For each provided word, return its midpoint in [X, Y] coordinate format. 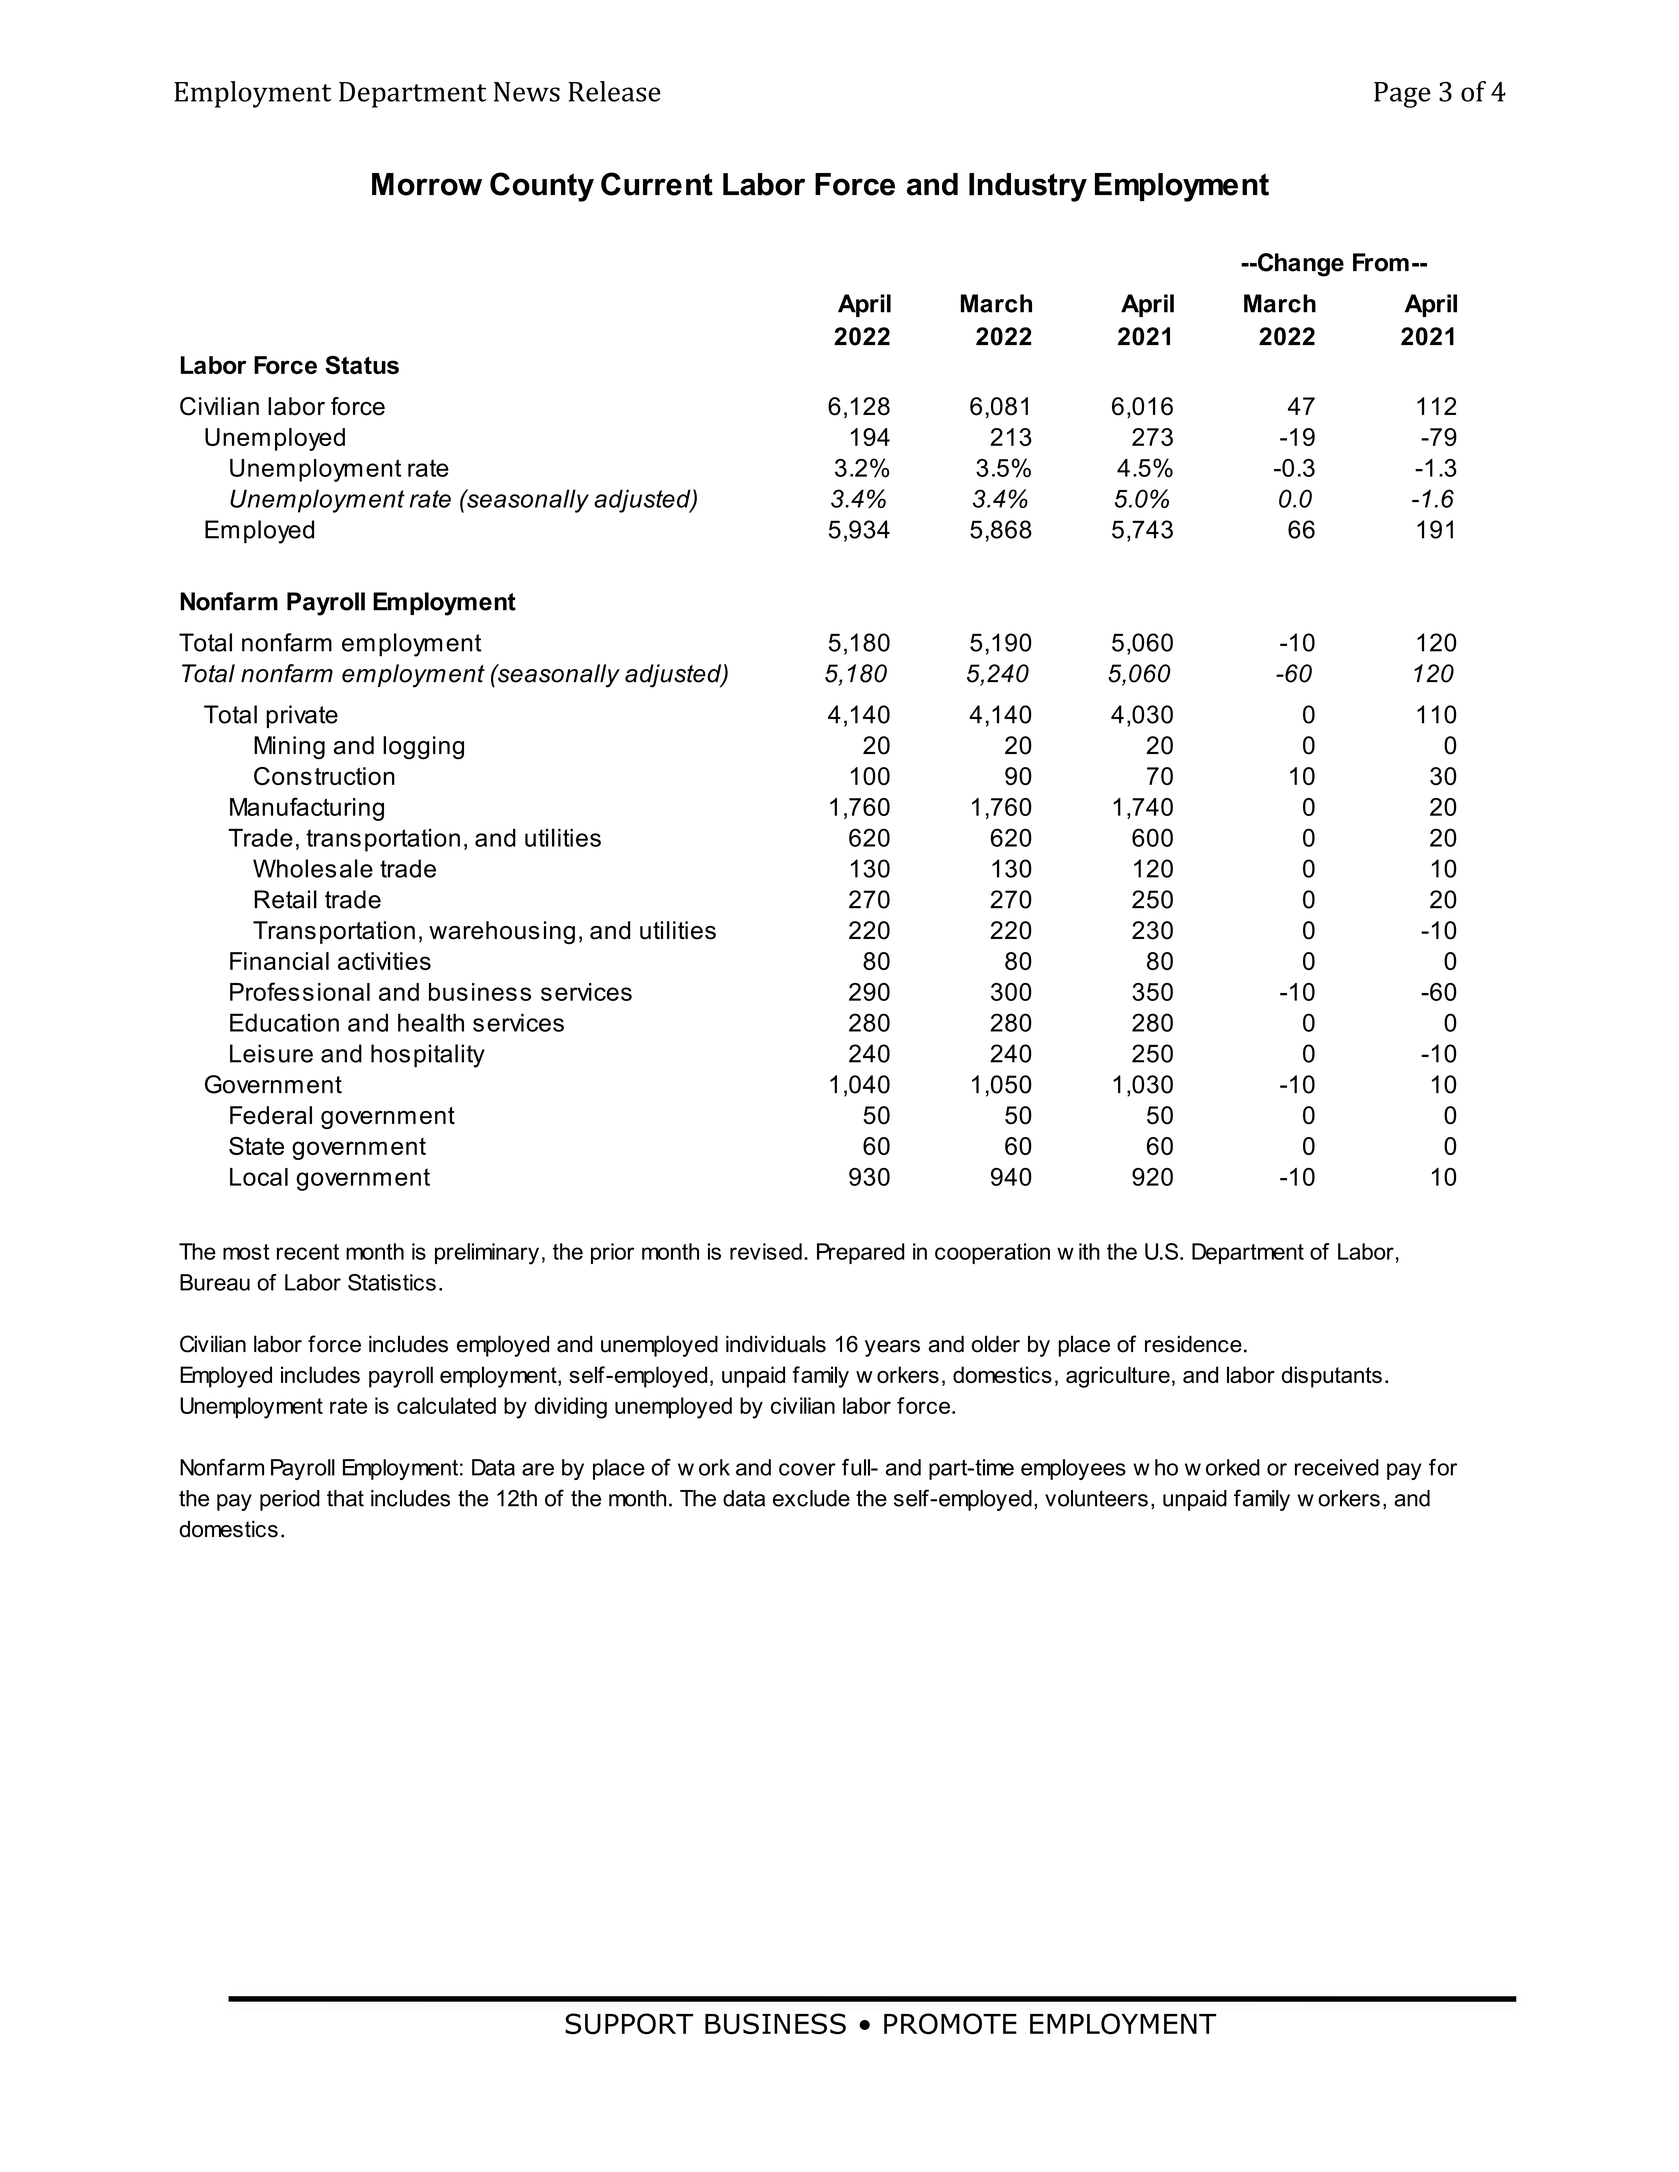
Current [657, 184]
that [345, 1498]
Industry [1028, 187]
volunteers [1096, 1498]
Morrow [427, 184]
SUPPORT [629, 2024]
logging [423, 748]
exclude [811, 1498]
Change [1300, 265]
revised [766, 1251]
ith [1089, 1251]
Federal [271, 1115]
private [302, 716]
